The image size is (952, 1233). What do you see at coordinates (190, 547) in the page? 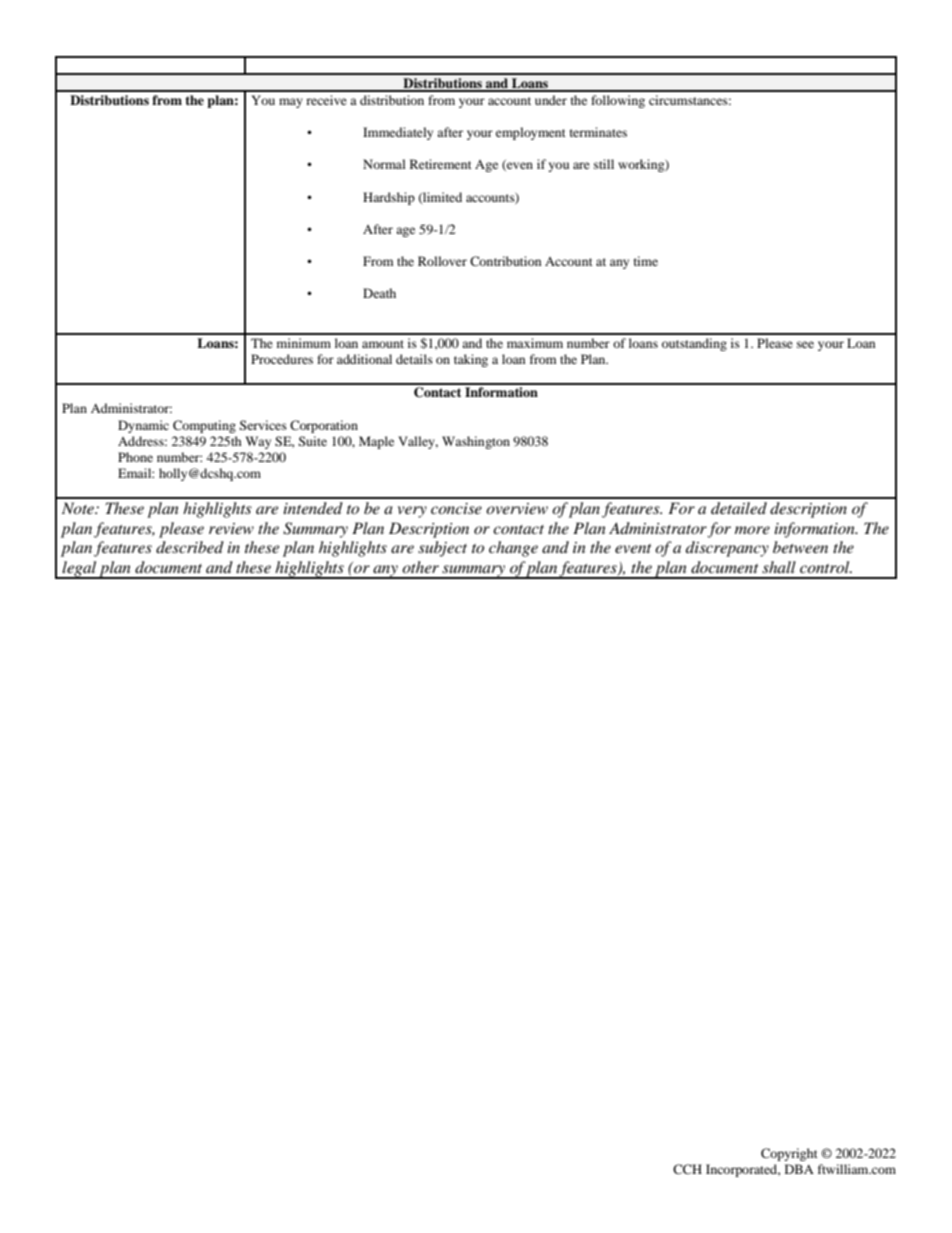
I see `described` at bounding box center [190, 547].
